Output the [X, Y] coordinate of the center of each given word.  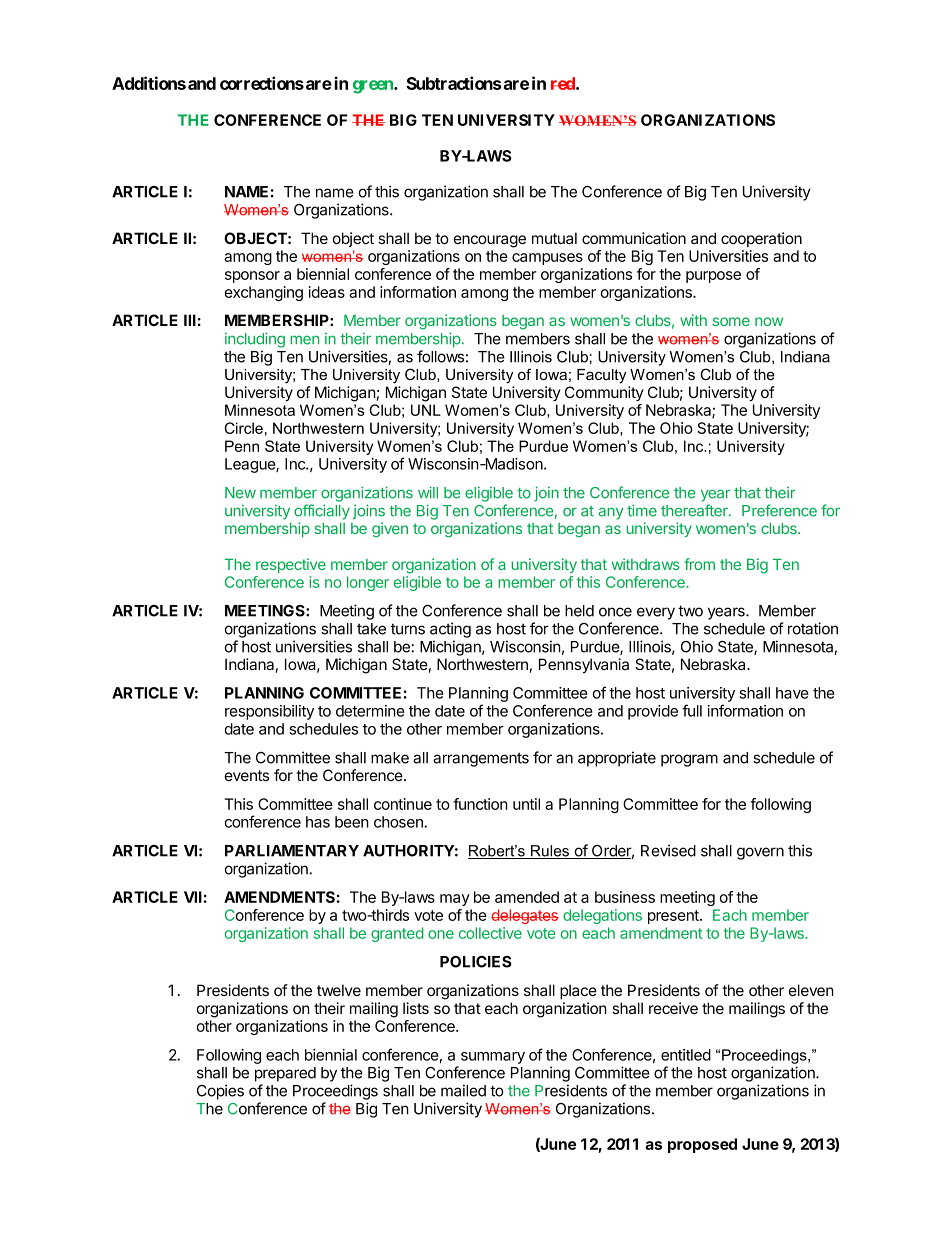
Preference [779, 510]
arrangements [481, 760]
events [247, 775]
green [374, 87]
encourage [490, 241]
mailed [463, 1090]
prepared [285, 1074]
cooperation [761, 239]
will [428, 492]
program [689, 760]
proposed [702, 1145]
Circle [243, 428]
